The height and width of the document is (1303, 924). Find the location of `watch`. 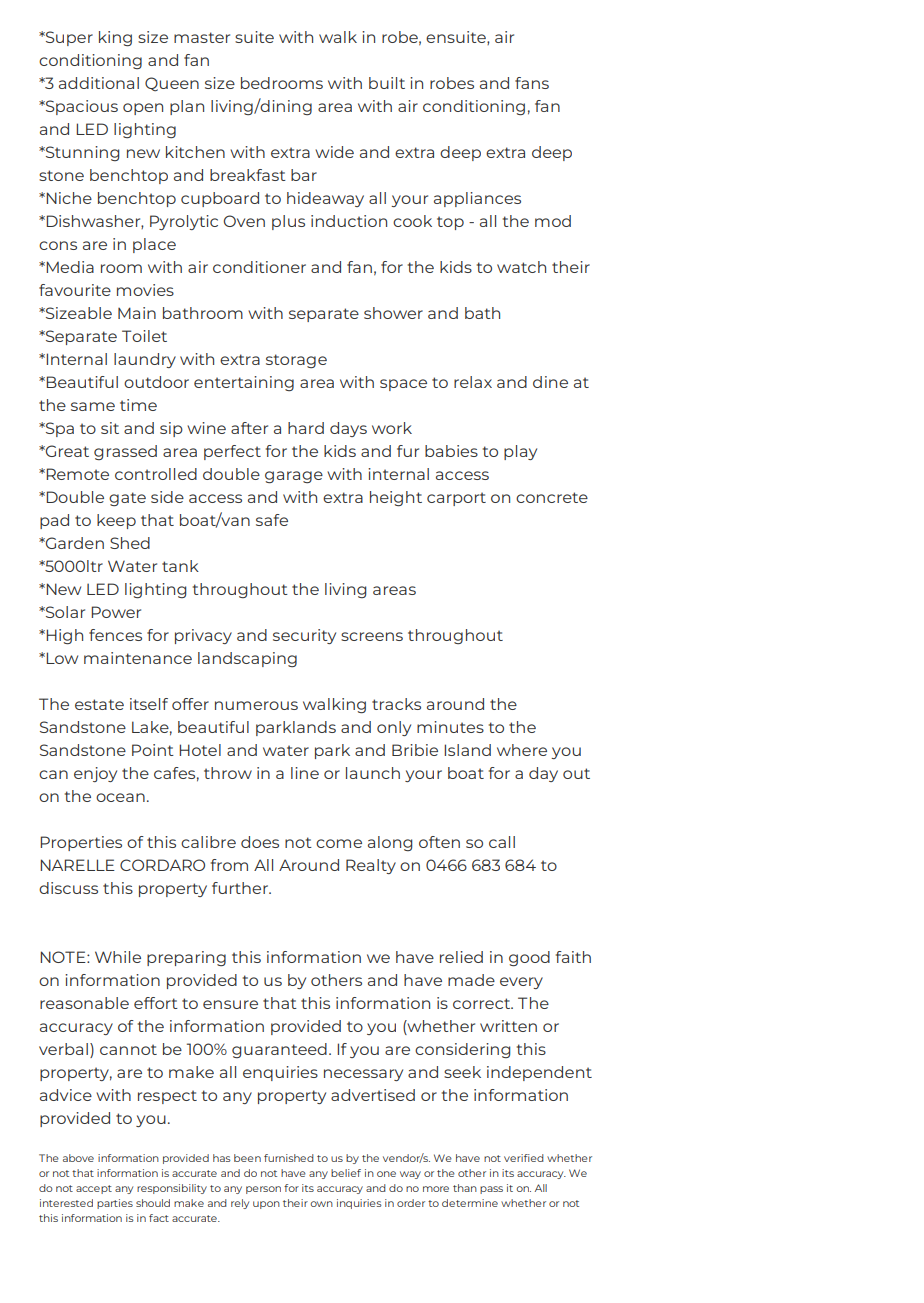

watch is located at coordinates (521, 267).
